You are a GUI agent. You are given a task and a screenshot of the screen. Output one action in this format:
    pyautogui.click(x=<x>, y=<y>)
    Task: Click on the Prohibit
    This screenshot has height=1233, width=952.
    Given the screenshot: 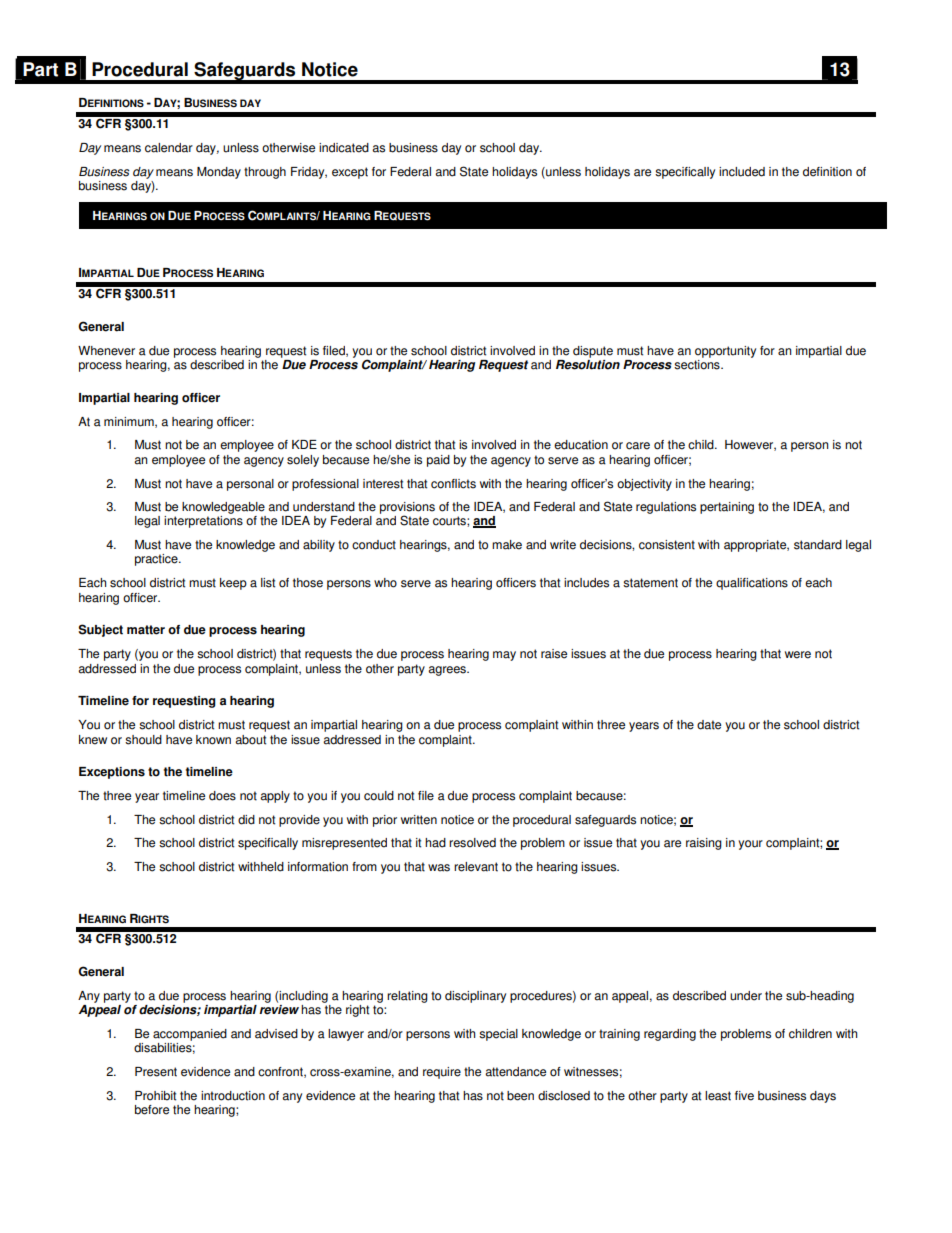 What is the action you would take?
    pyautogui.click(x=155, y=1096)
